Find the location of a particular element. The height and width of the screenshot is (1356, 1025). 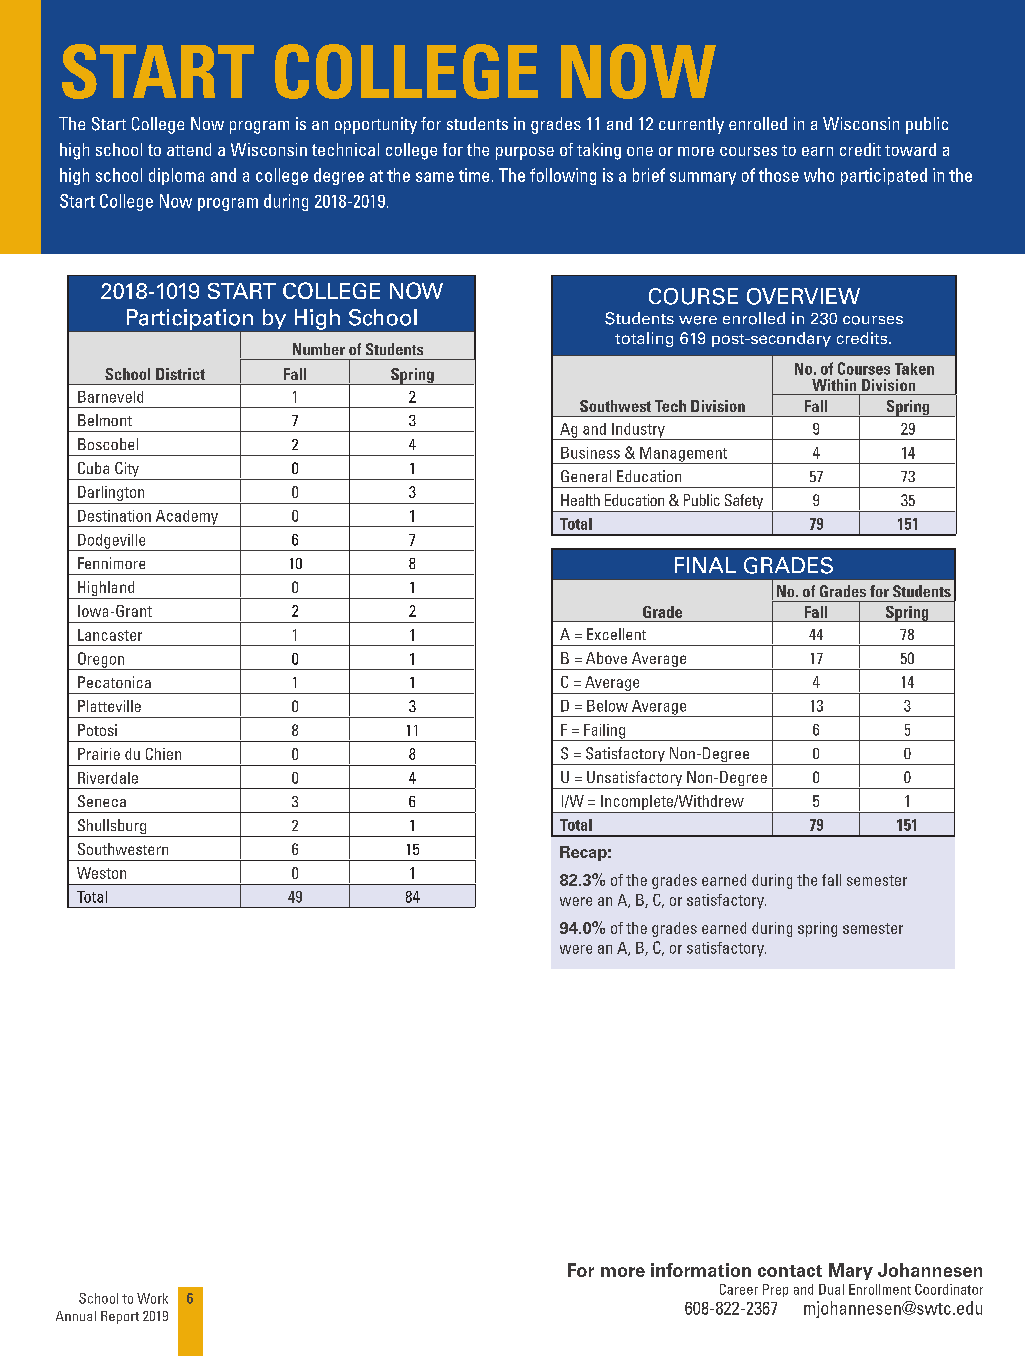

Business is located at coordinates (590, 453).
